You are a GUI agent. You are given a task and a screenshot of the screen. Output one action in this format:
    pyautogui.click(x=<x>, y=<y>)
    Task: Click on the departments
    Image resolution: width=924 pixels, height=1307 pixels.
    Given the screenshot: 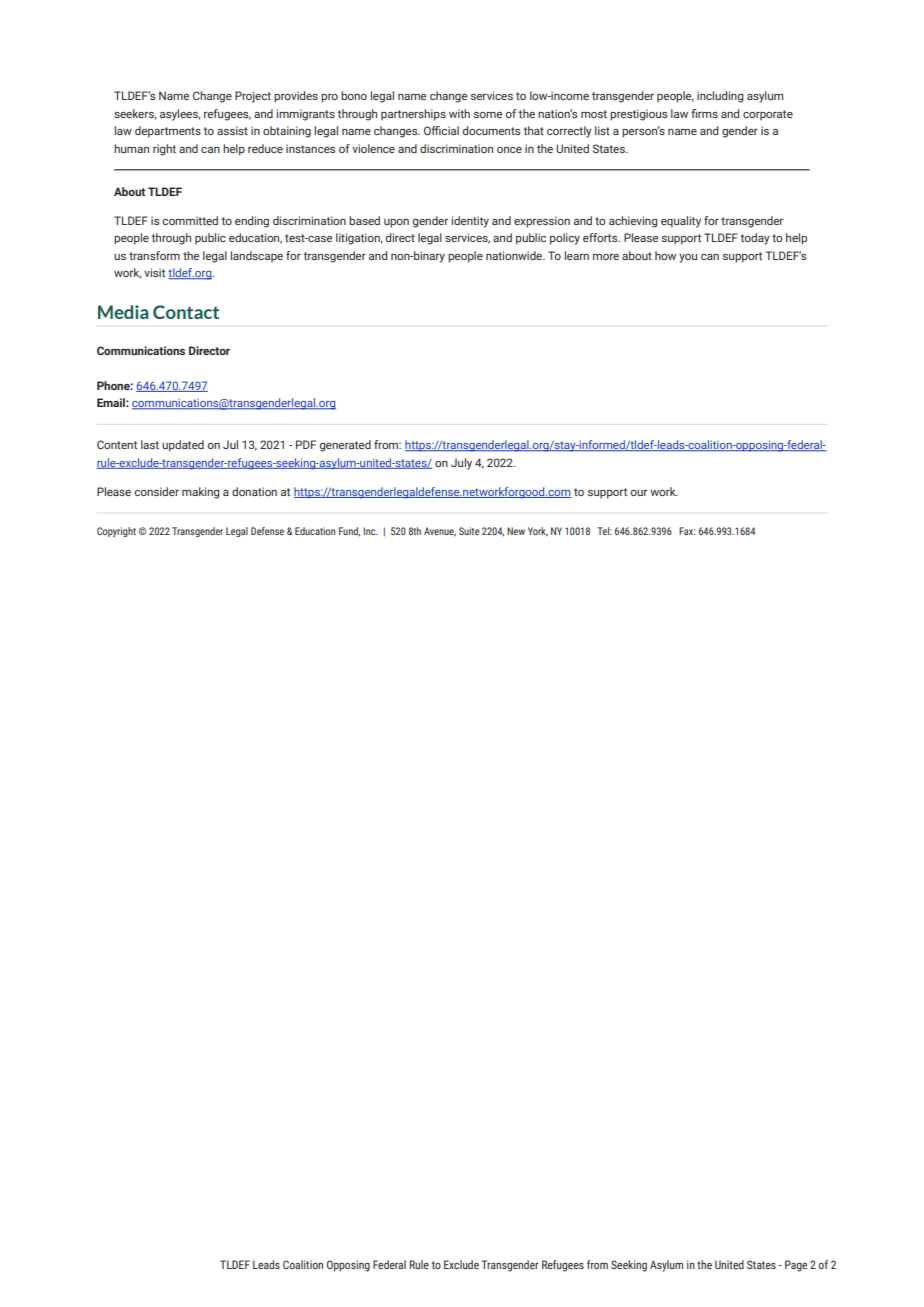 What is the action you would take?
    pyautogui.click(x=168, y=132)
